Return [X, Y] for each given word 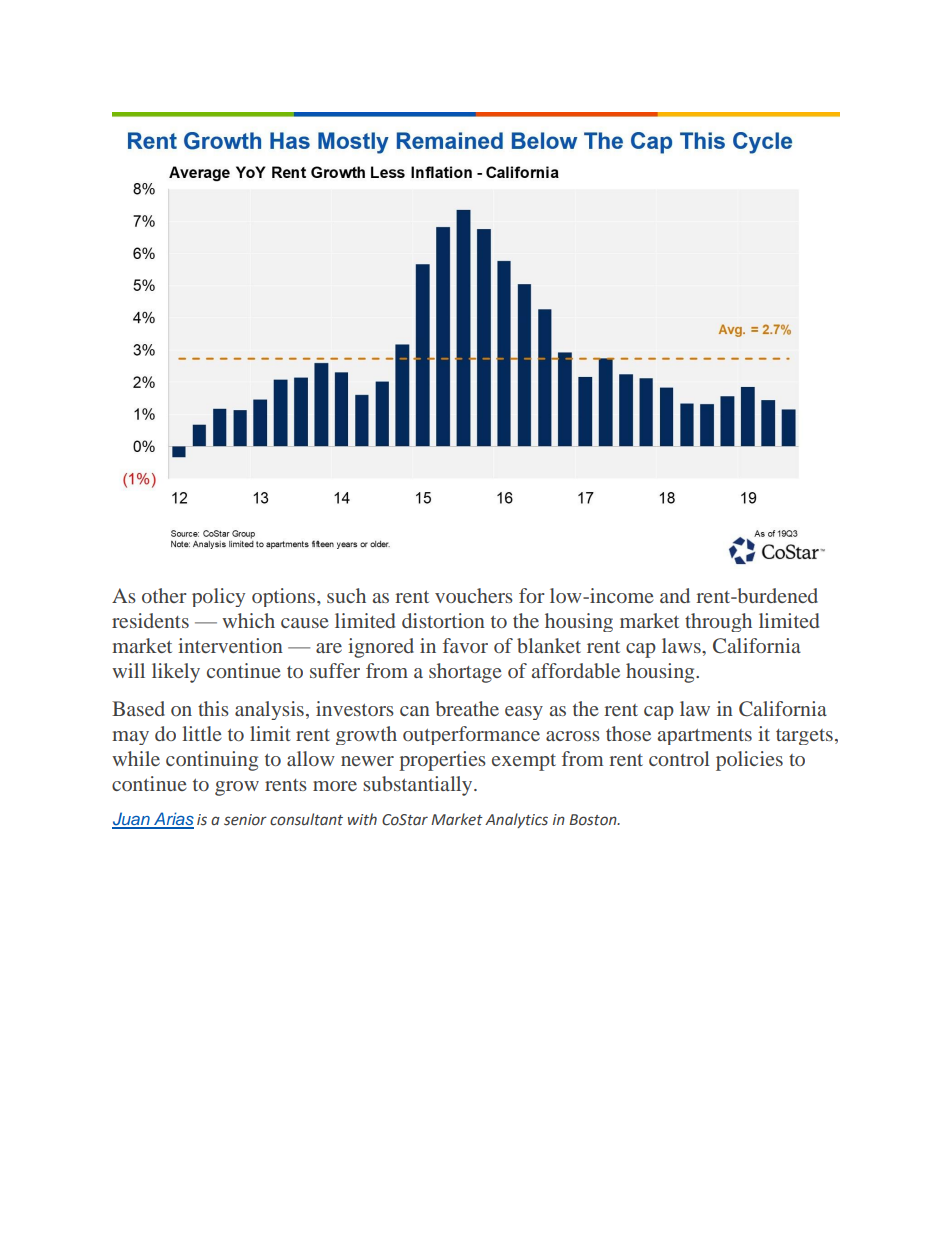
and [675, 595]
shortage [465, 673]
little [202, 733]
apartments [705, 737]
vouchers [474, 595]
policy [218, 597]
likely [176, 673]
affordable [576, 670]
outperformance [471, 735]
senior [245, 820]
